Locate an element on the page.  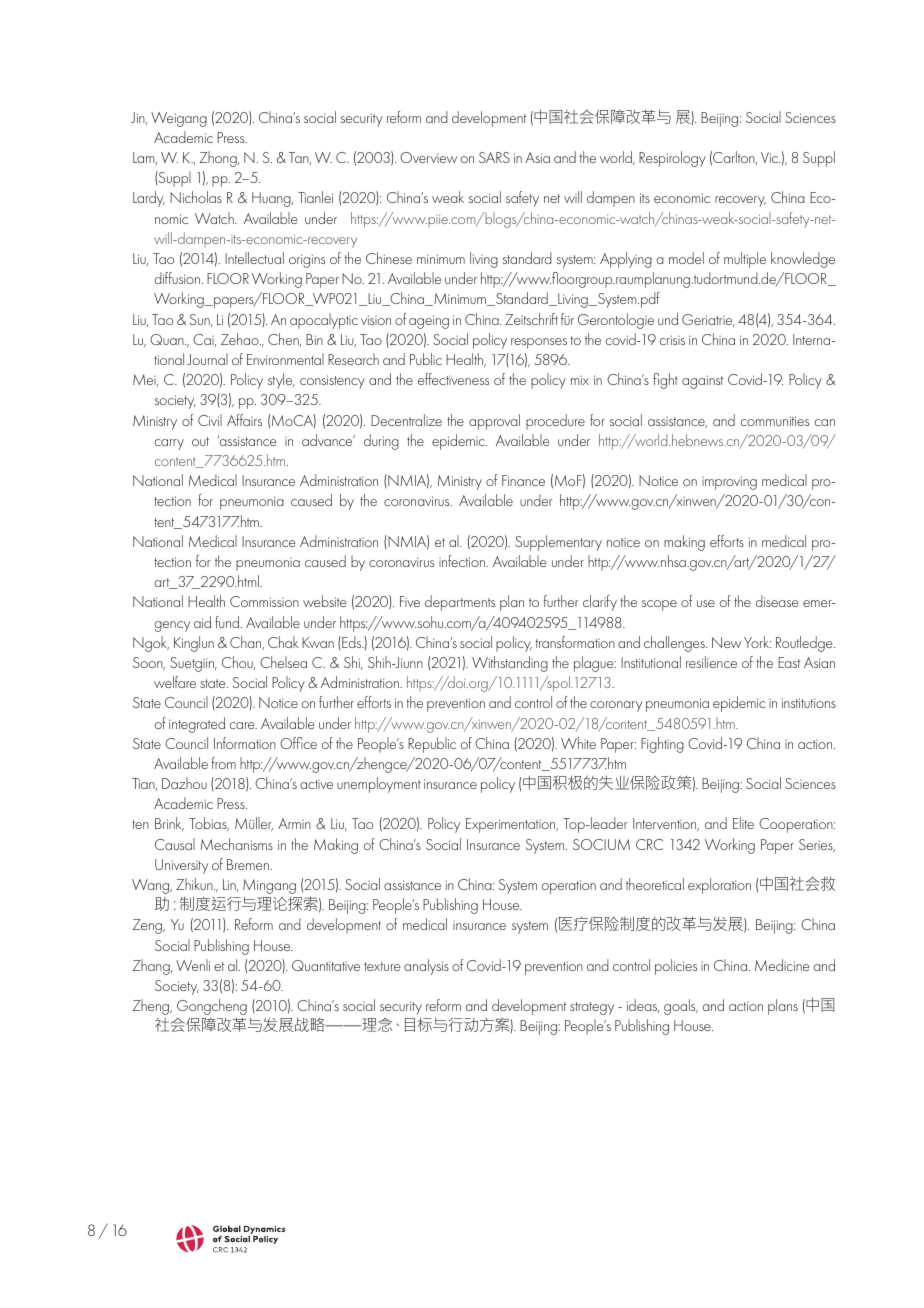
Zhong is located at coordinates (219, 159).
